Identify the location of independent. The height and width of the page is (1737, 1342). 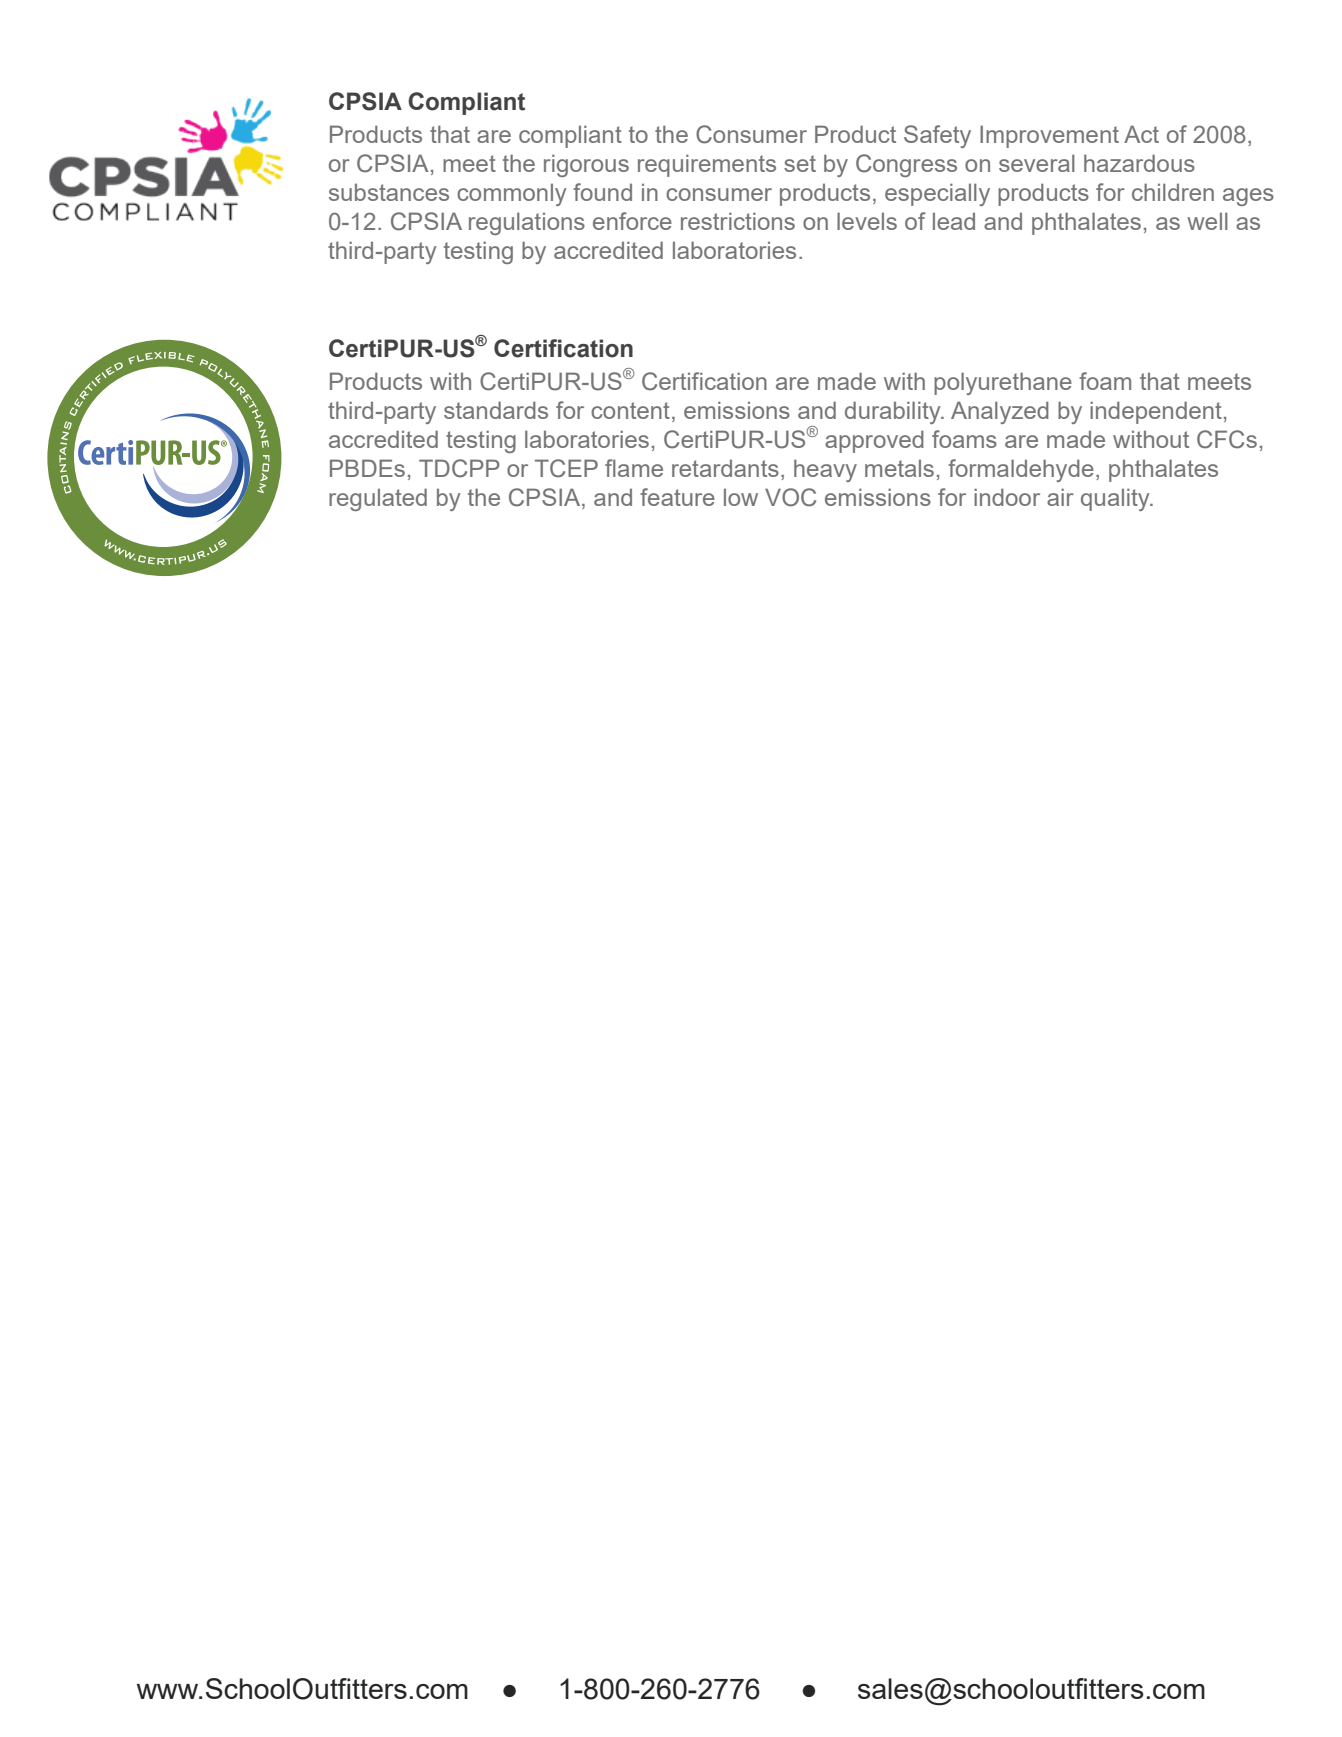
(1156, 412).
